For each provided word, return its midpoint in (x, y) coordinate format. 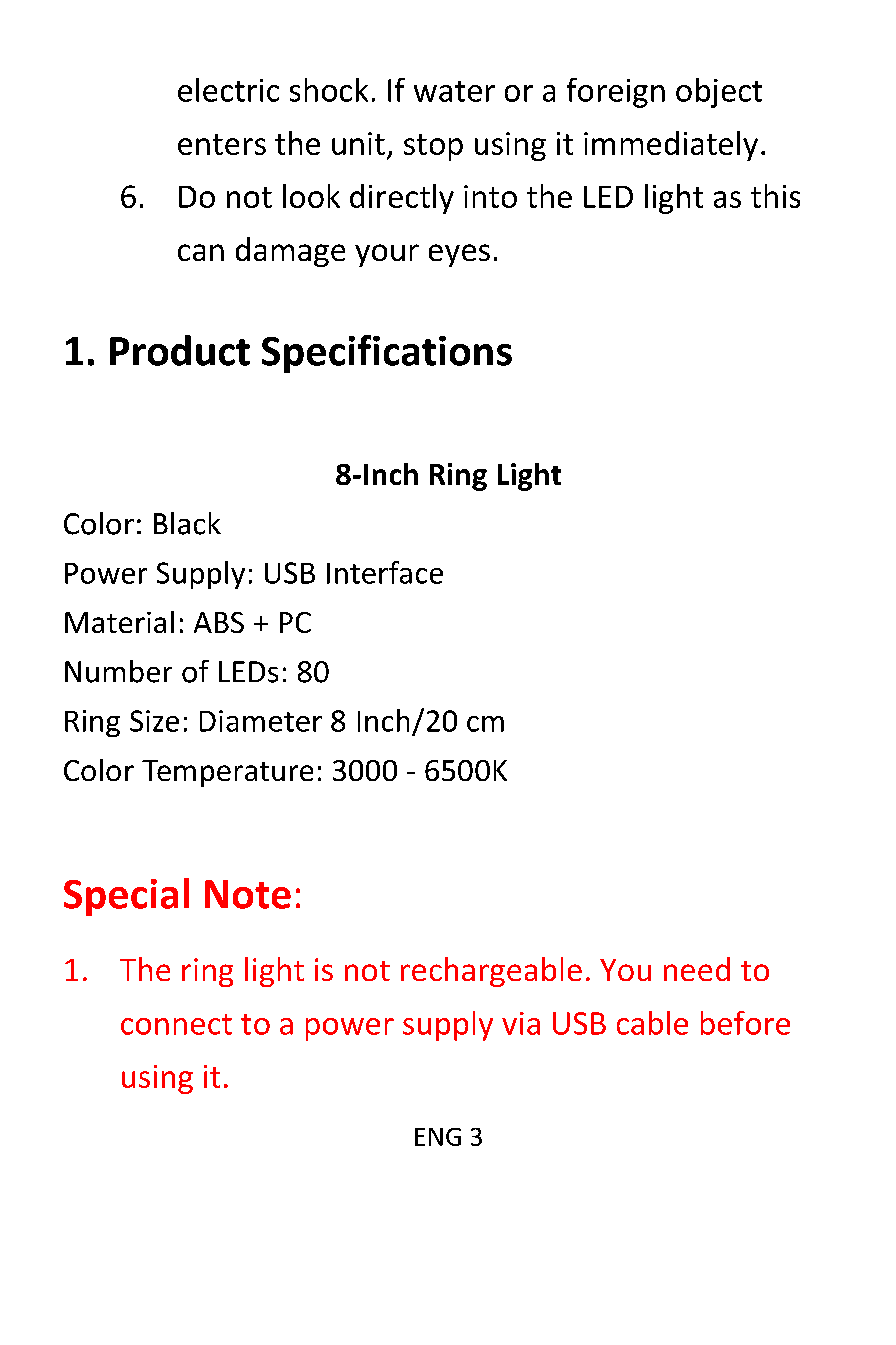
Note (248, 894)
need (697, 969)
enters (222, 144)
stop (433, 147)
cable (652, 1023)
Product (180, 350)
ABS (219, 622)
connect (176, 1024)
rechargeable (491, 972)
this (775, 196)
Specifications (387, 354)
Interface (385, 572)
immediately (671, 146)
